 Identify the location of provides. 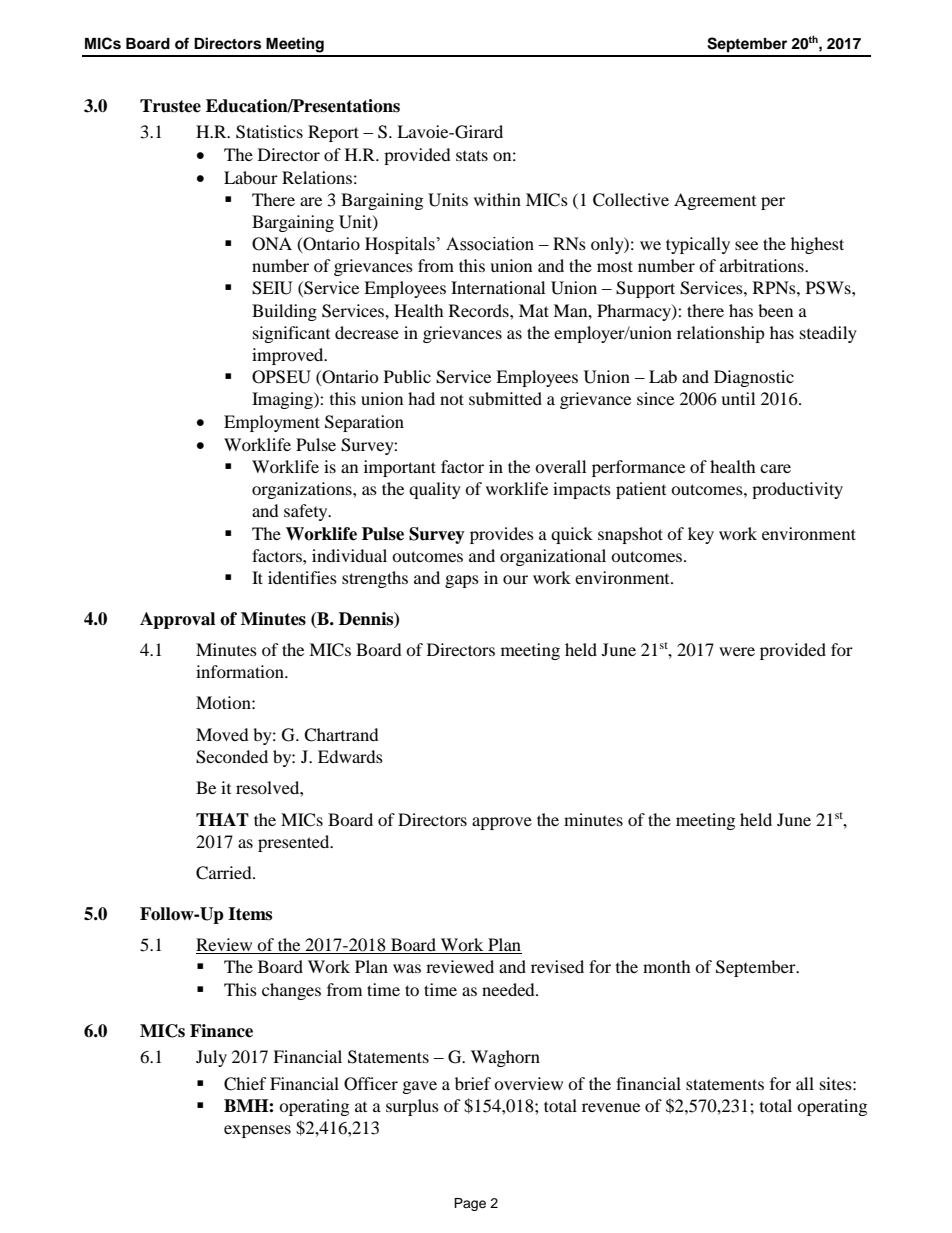
(502, 535).
